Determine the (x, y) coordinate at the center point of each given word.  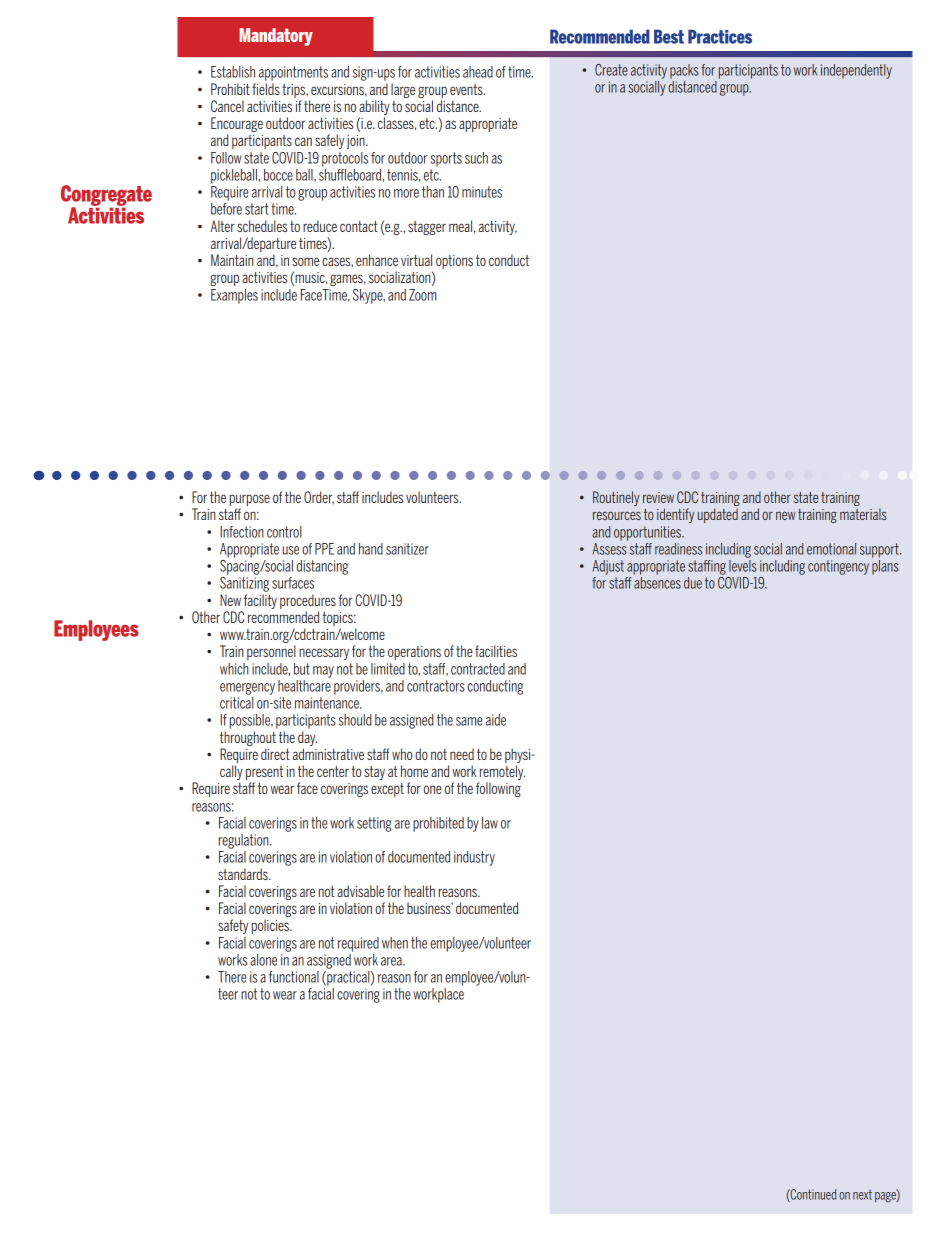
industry (474, 858)
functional (294, 977)
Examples (234, 296)
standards (244, 874)
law (490, 823)
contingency (838, 567)
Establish (233, 72)
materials (863, 514)
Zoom (423, 295)
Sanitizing (244, 584)
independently (856, 71)
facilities (496, 651)
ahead (478, 72)
